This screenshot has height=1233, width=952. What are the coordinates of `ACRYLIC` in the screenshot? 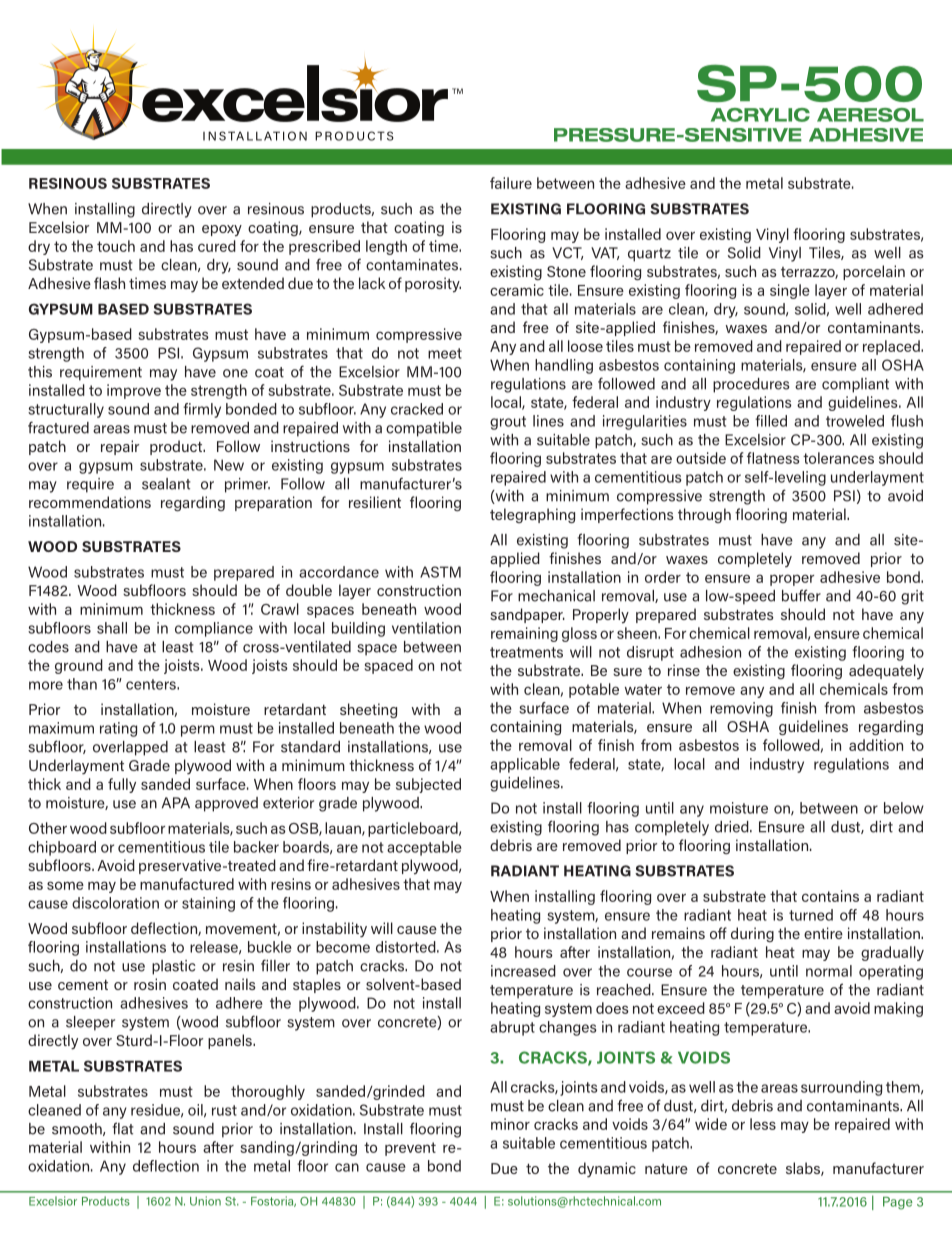 It's located at (760, 115).
